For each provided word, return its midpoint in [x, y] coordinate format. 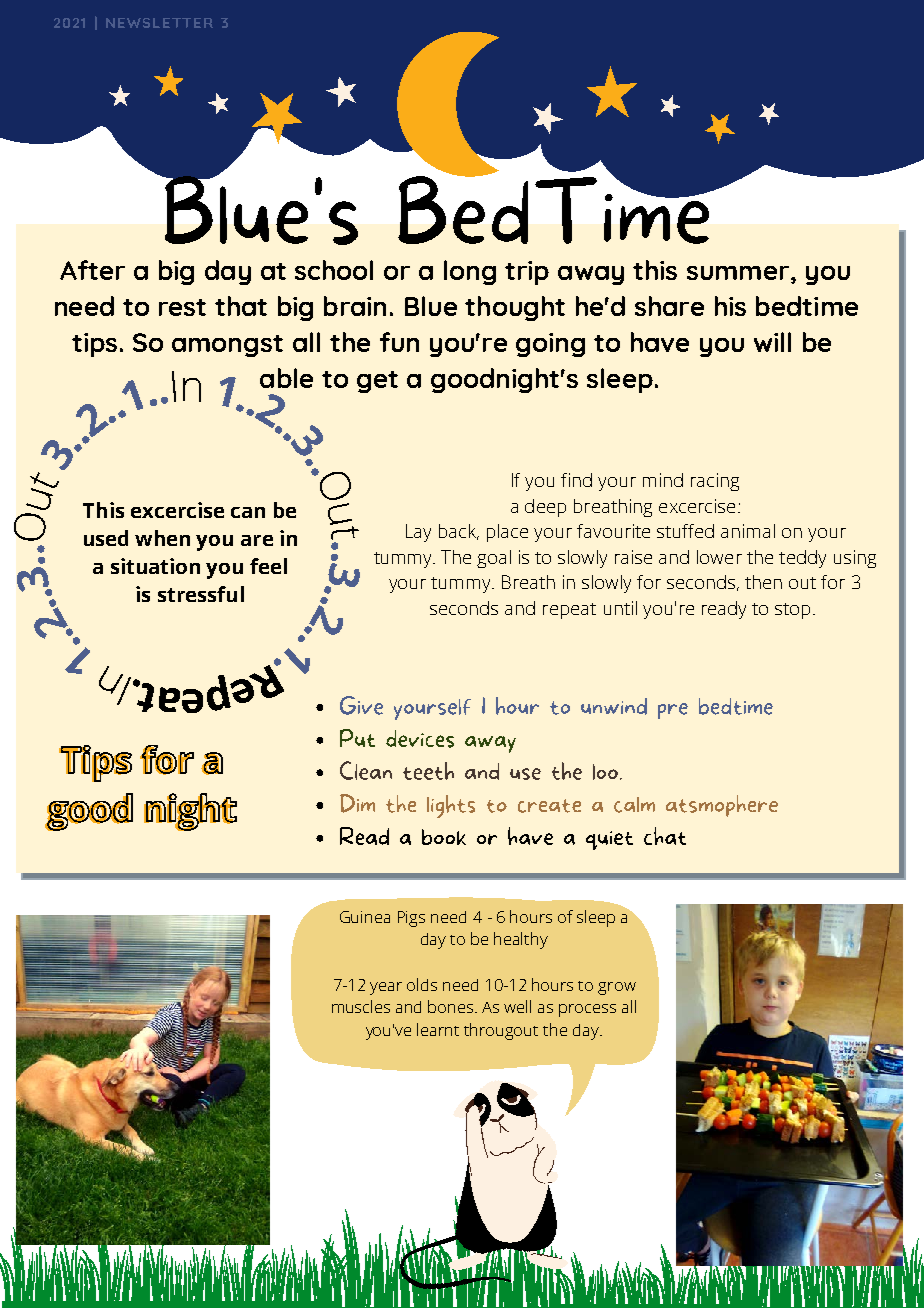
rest [182, 307]
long [470, 272]
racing [715, 482]
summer [738, 273]
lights [451, 806]
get [377, 382]
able [286, 378]
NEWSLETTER [159, 23]
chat [665, 836]
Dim [357, 803]
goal [494, 559]
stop [792, 611]
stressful [201, 594]
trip [527, 273]
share [669, 306]
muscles [361, 1006]
